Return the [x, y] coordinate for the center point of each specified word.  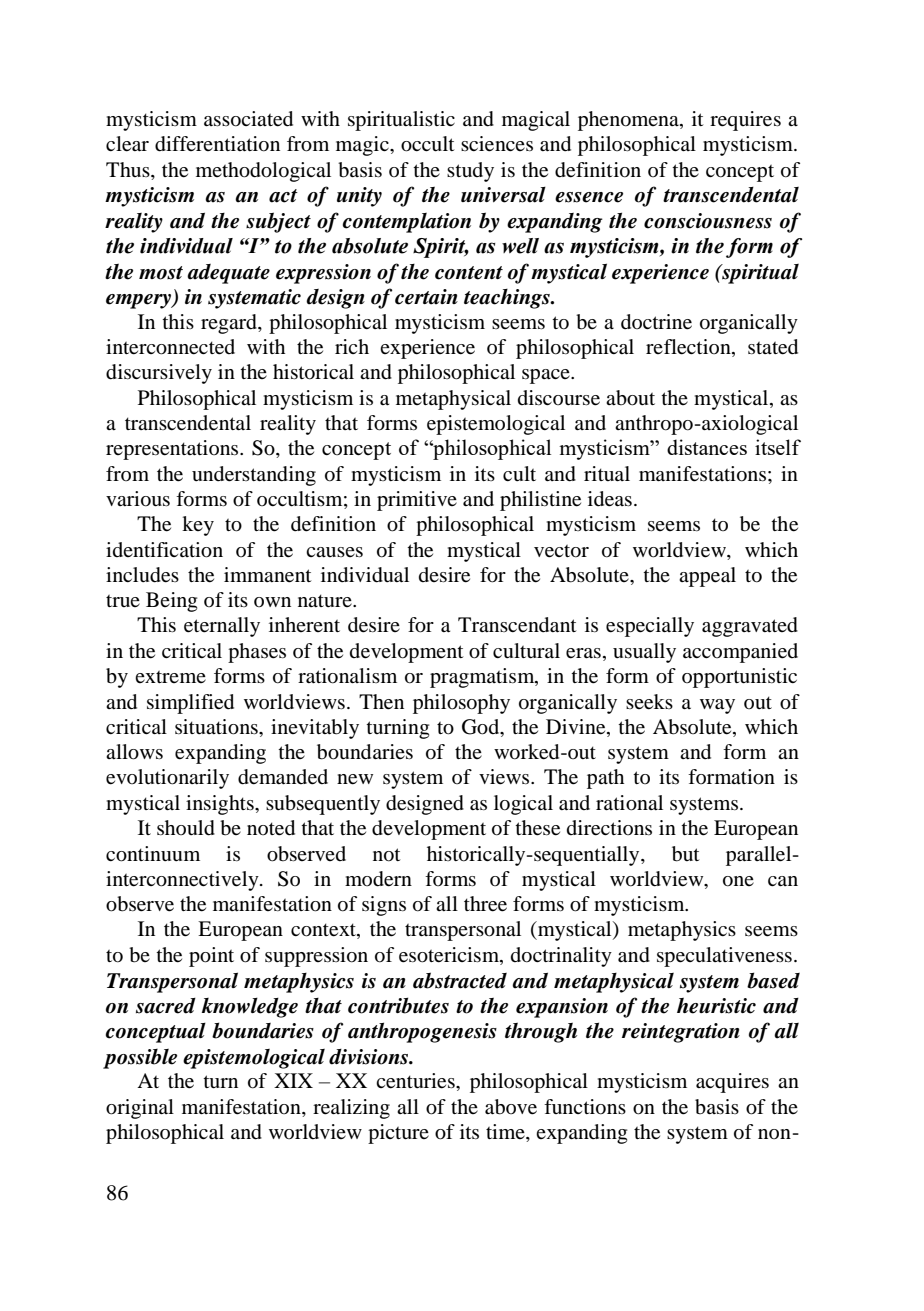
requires [745, 121]
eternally [222, 627]
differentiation [217, 144]
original [140, 1109]
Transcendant [517, 625]
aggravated [750, 627]
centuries [416, 1081]
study [470, 172]
